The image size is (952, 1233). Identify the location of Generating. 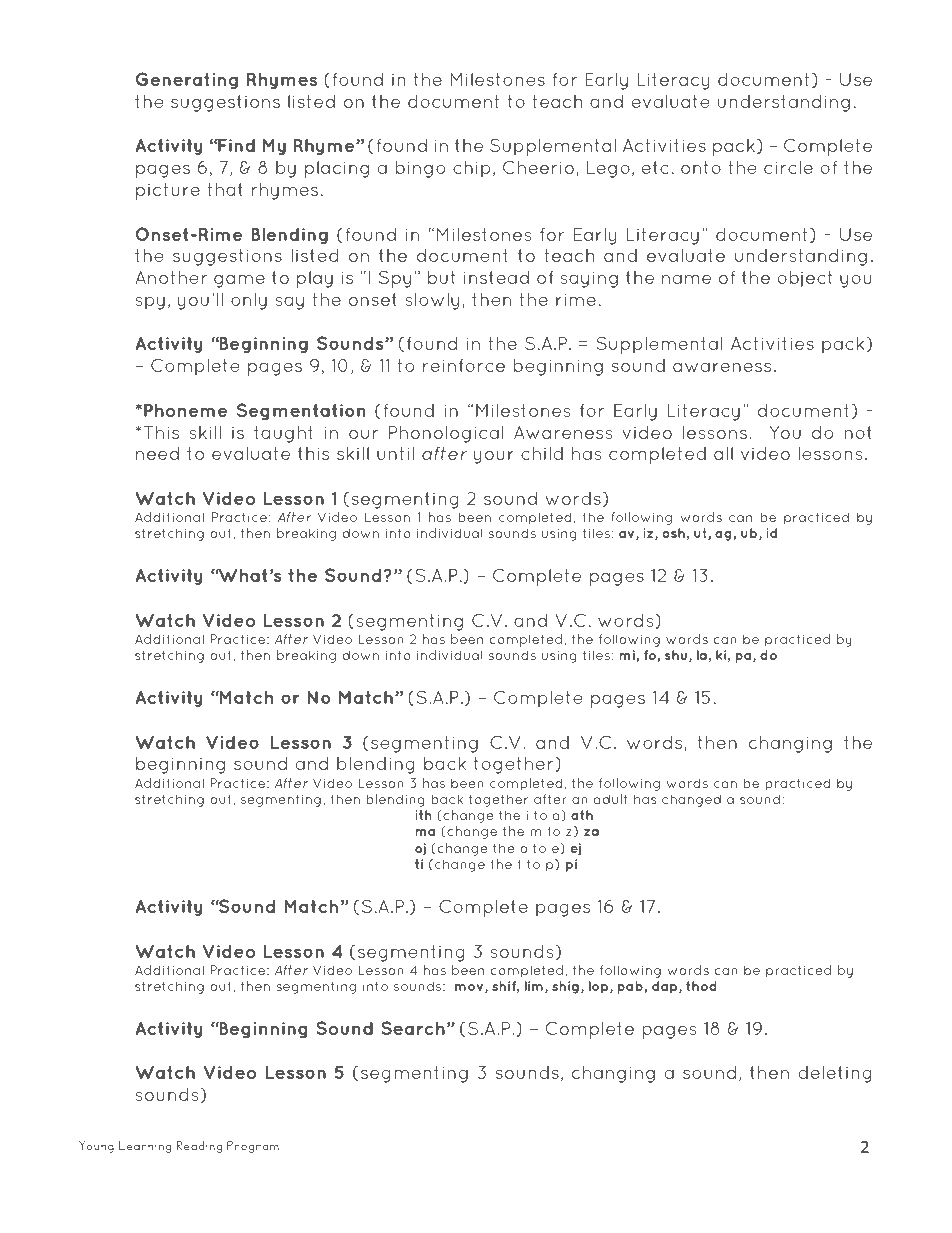
(187, 81).
